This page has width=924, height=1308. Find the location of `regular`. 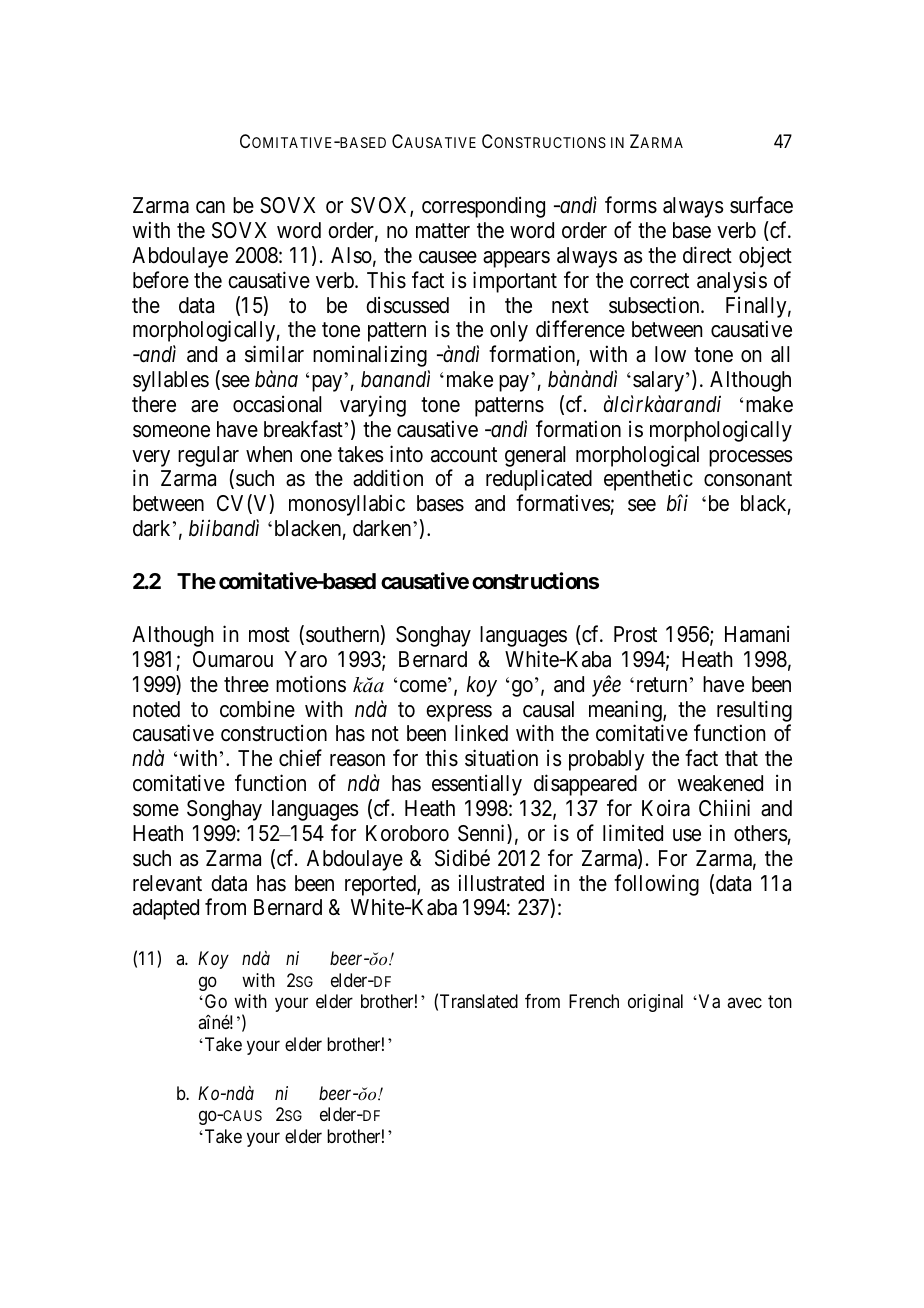

regular is located at coordinates (208, 456).
